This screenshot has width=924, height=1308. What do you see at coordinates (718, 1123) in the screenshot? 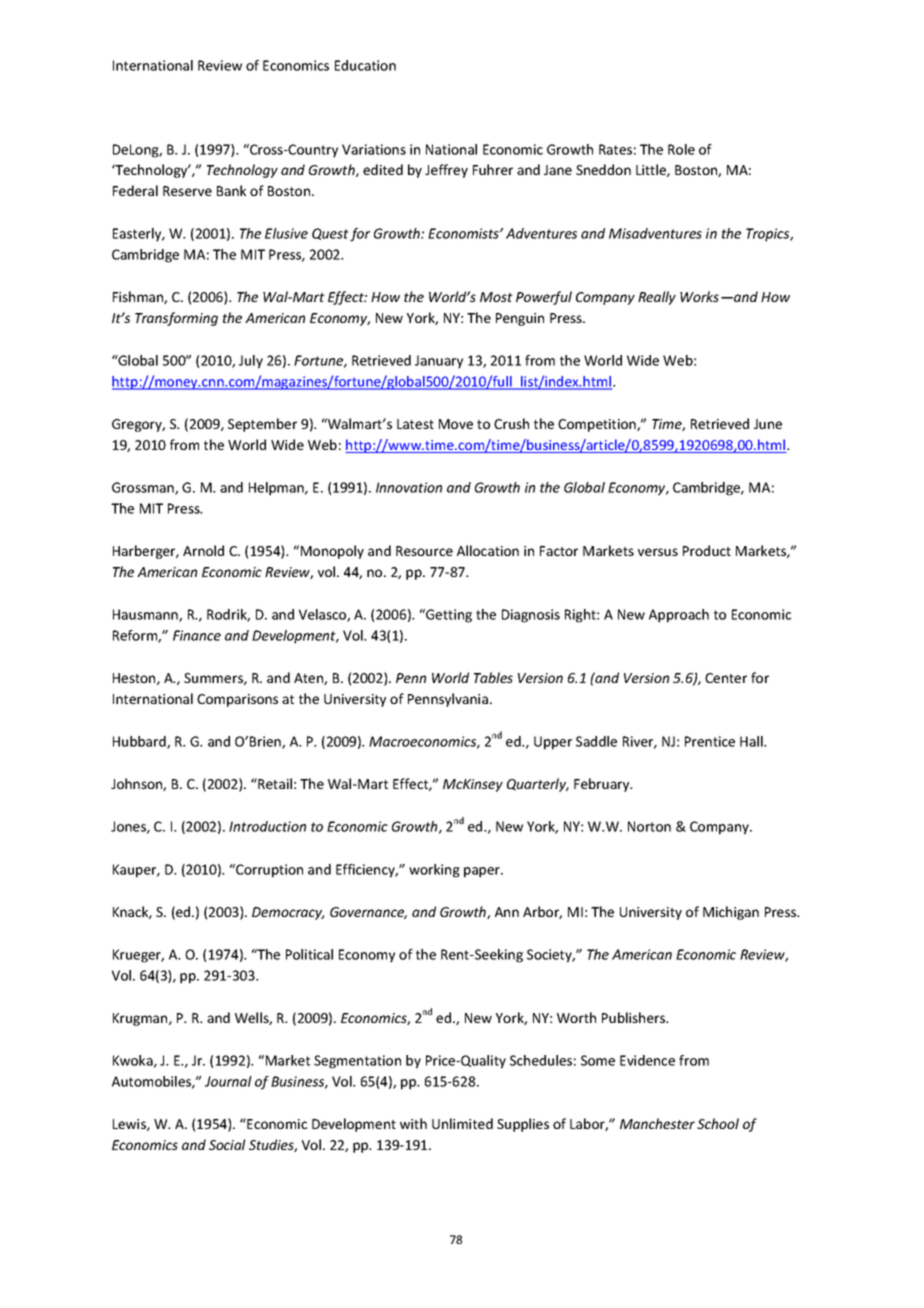
I see `School` at bounding box center [718, 1123].
